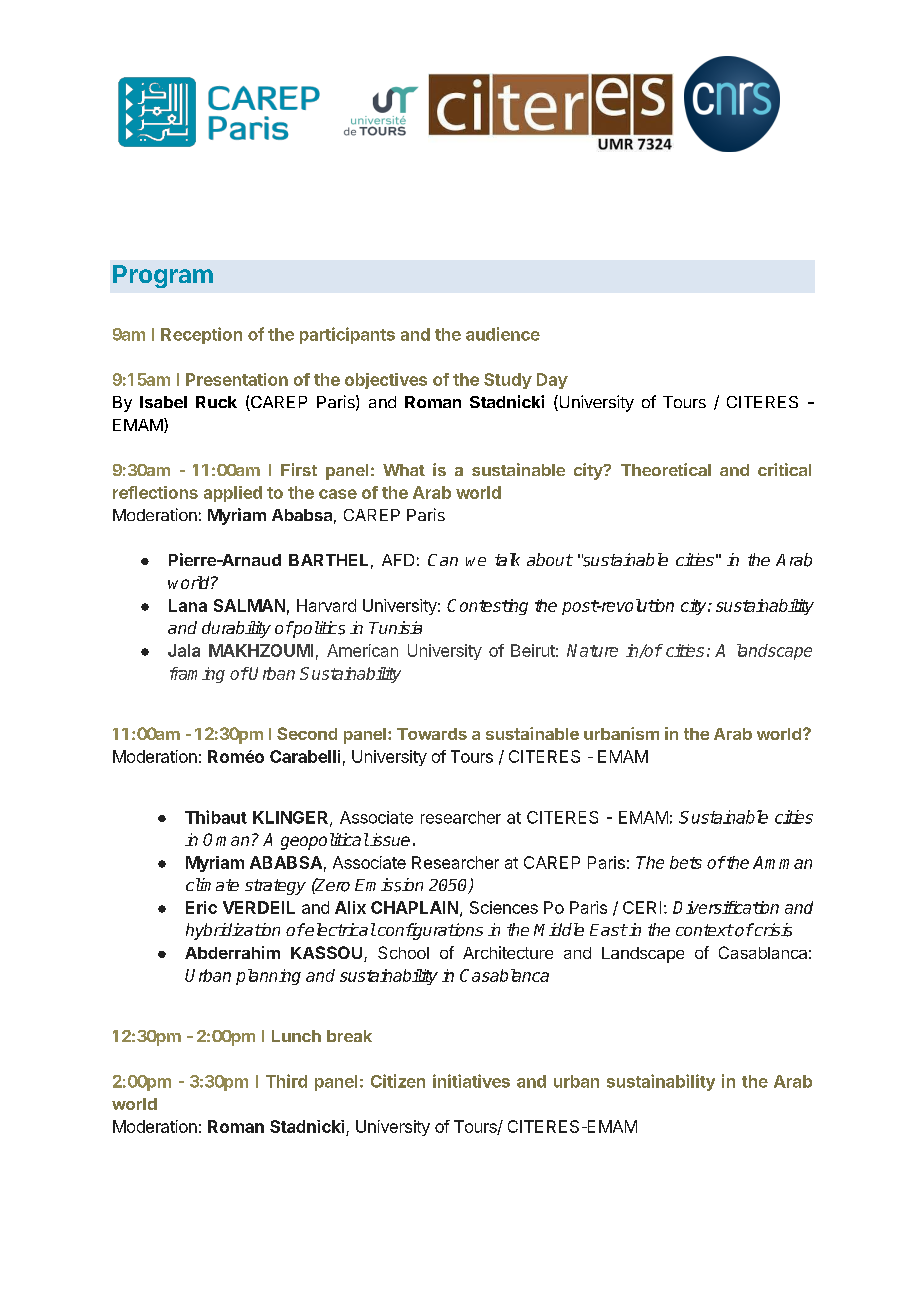 The height and width of the page is (1307, 924). What do you see at coordinates (432, 734) in the page?
I see `Towards` at bounding box center [432, 734].
